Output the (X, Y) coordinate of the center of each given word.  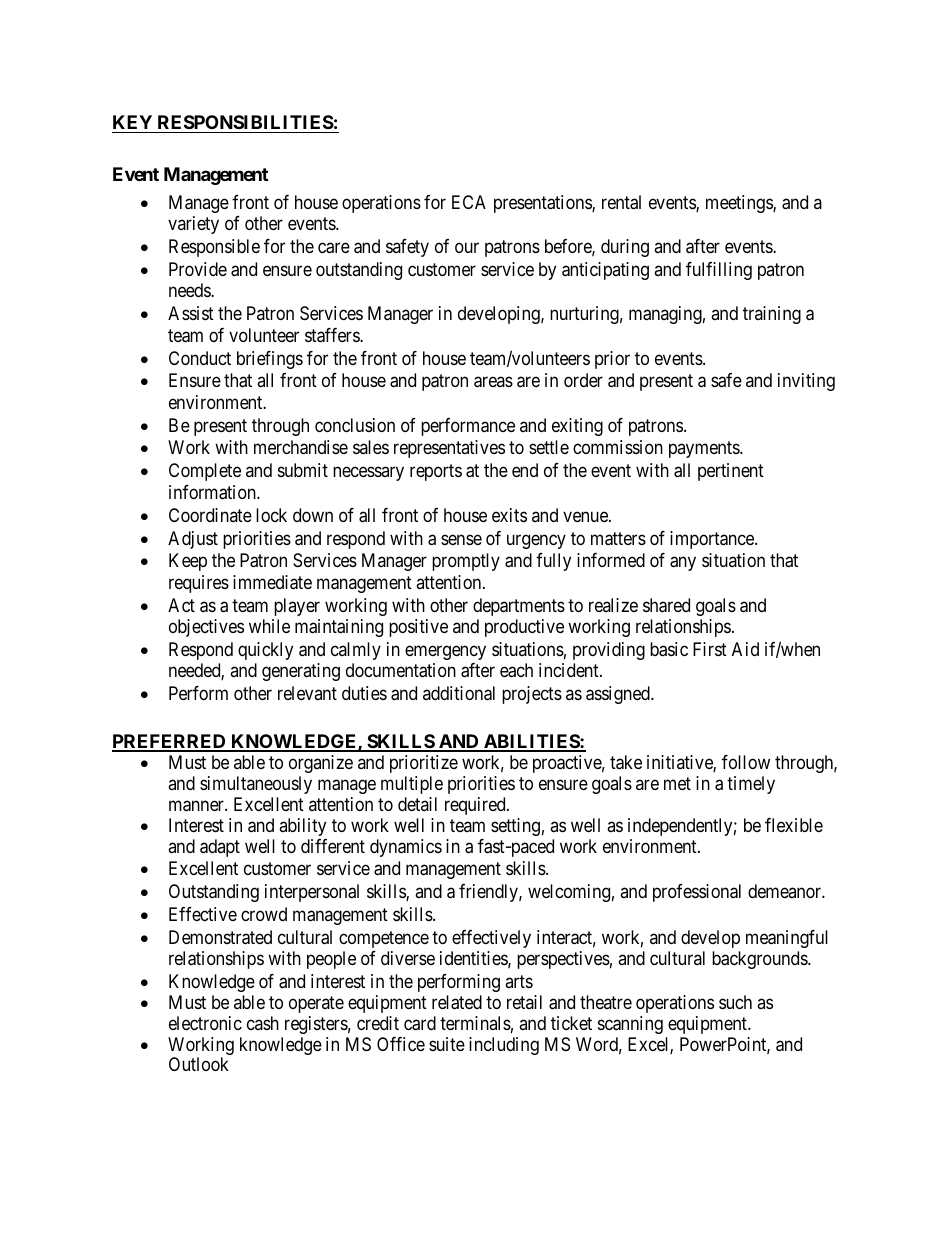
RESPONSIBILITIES (246, 122)
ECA (469, 202)
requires (199, 584)
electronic (205, 1023)
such (735, 1002)
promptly (466, 562)
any (683, 564)
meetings (740, 204)
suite (447, 1044)
